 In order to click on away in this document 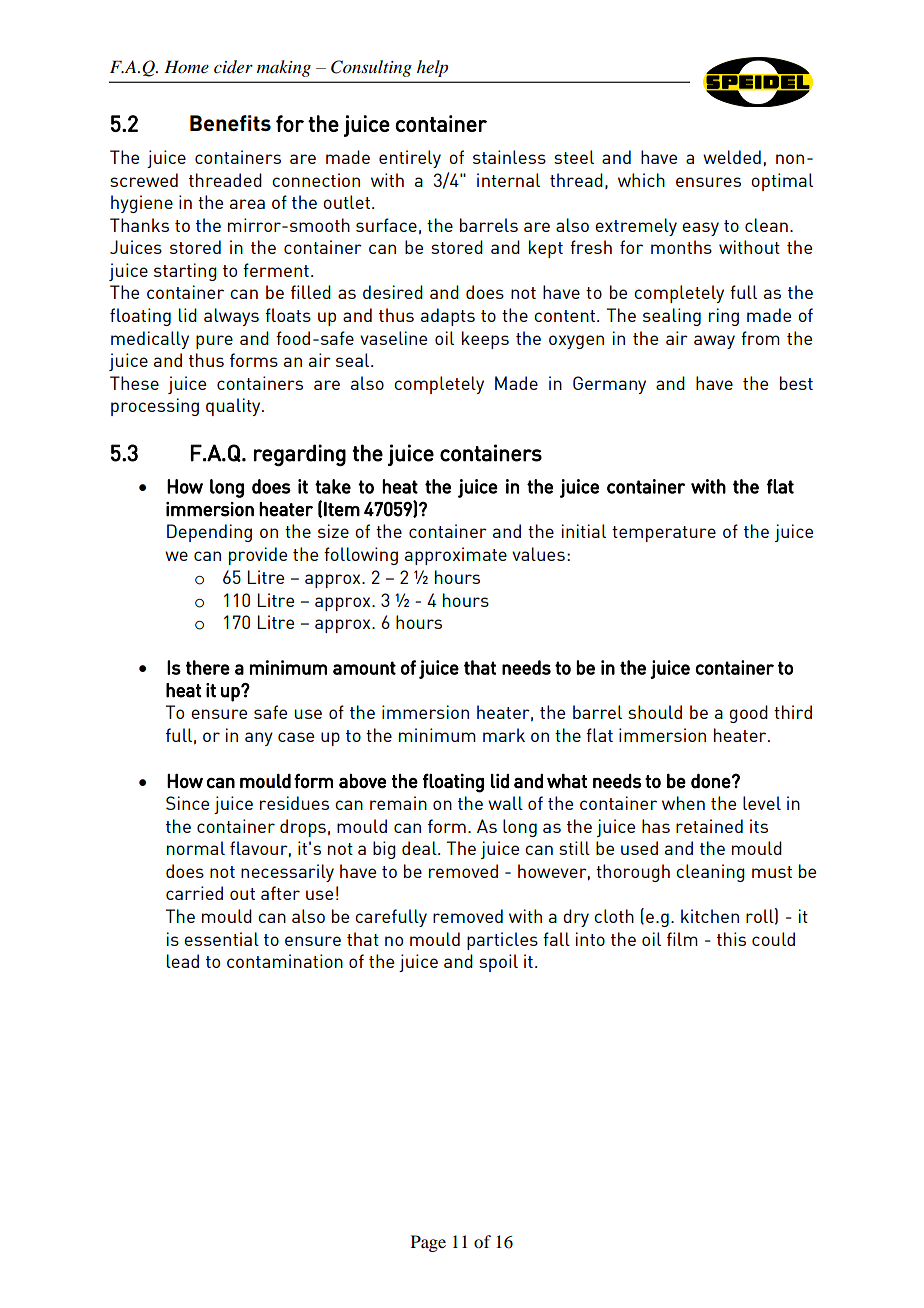, I will do `click(714, 342)`.
